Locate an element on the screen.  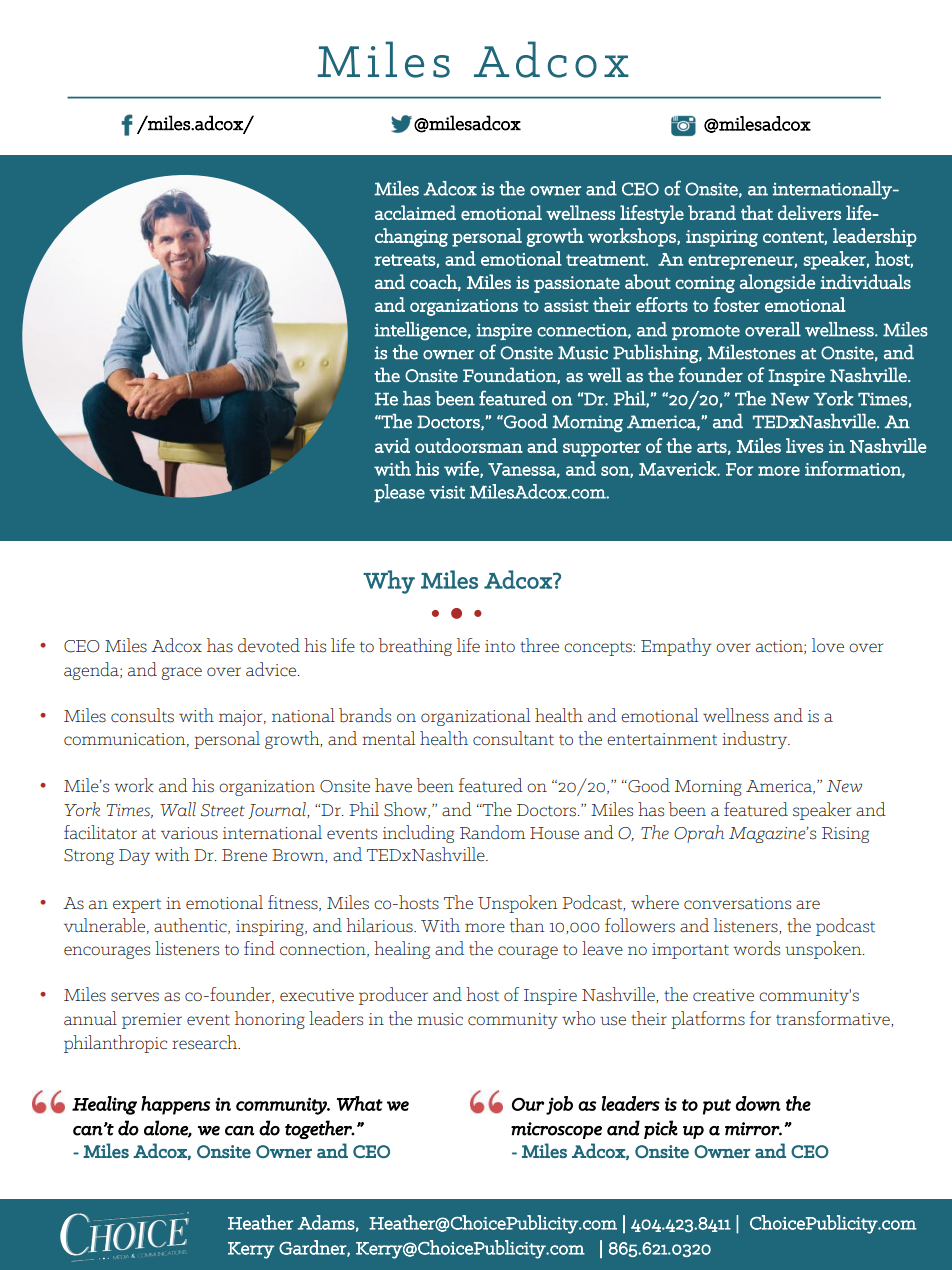
devoted is located at coordinates (269, 645).
